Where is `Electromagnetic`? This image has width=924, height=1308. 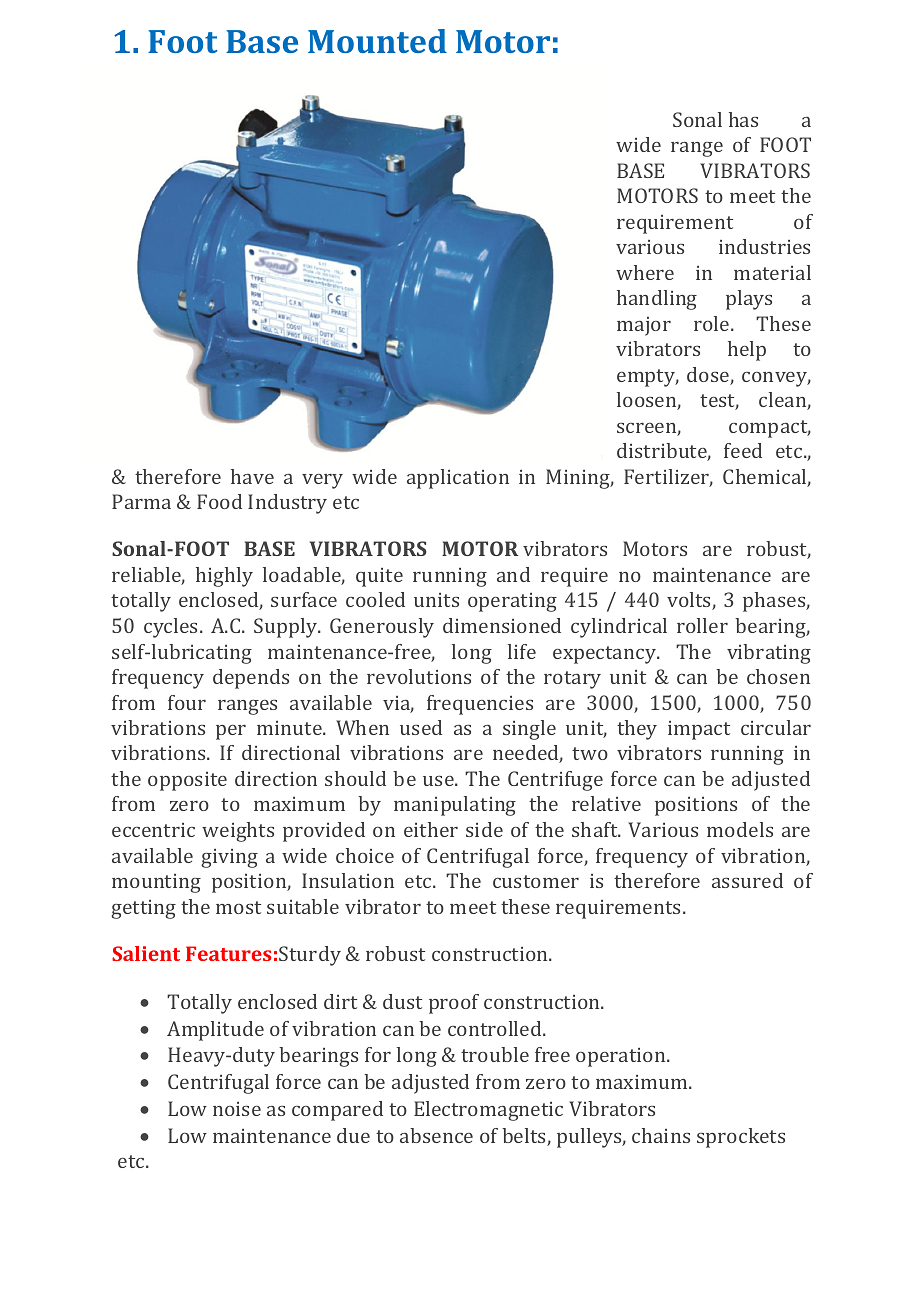 Electromagnetic is located at coordinates (488, 1111).
